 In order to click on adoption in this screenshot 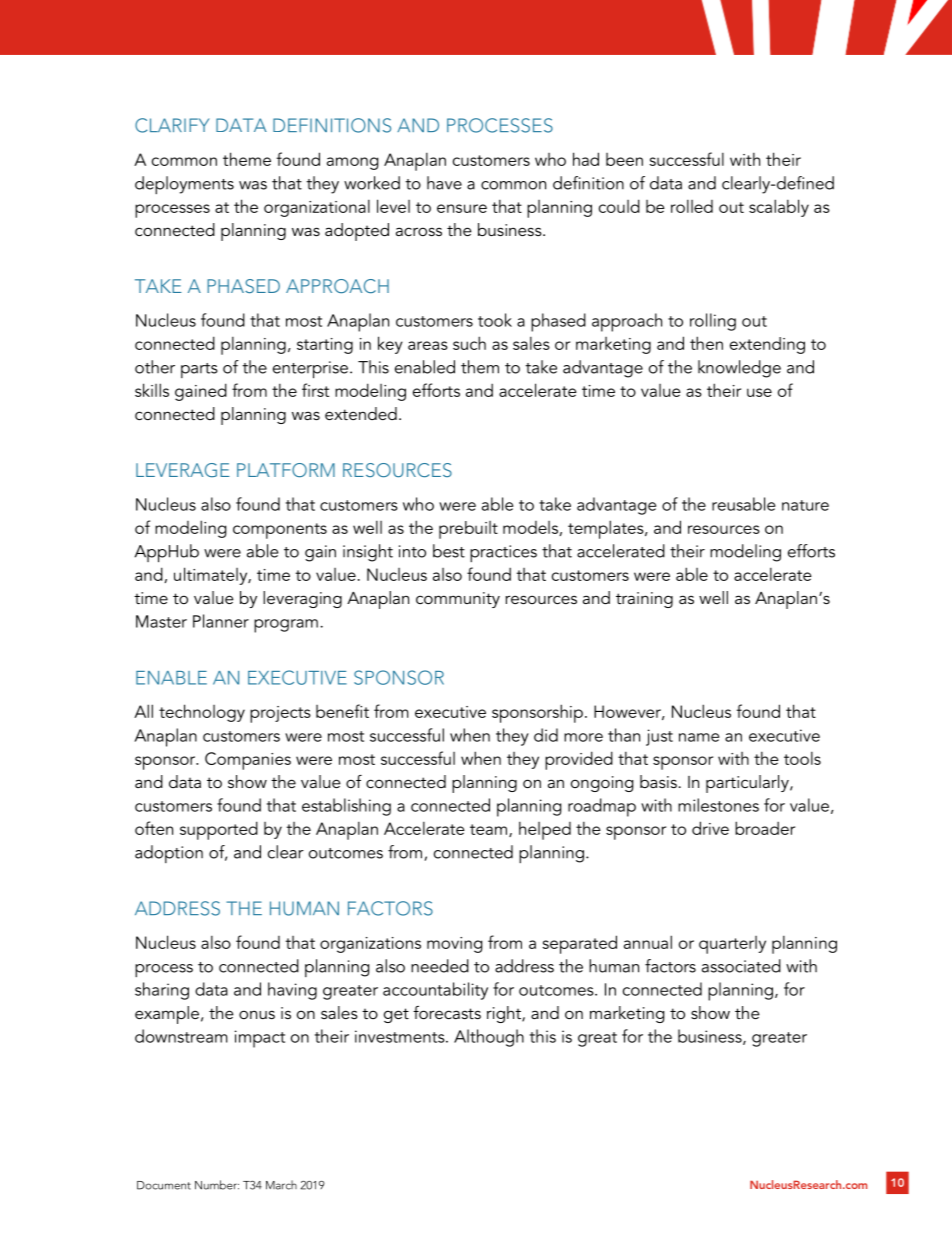, I will do `click(169, 854)`.
